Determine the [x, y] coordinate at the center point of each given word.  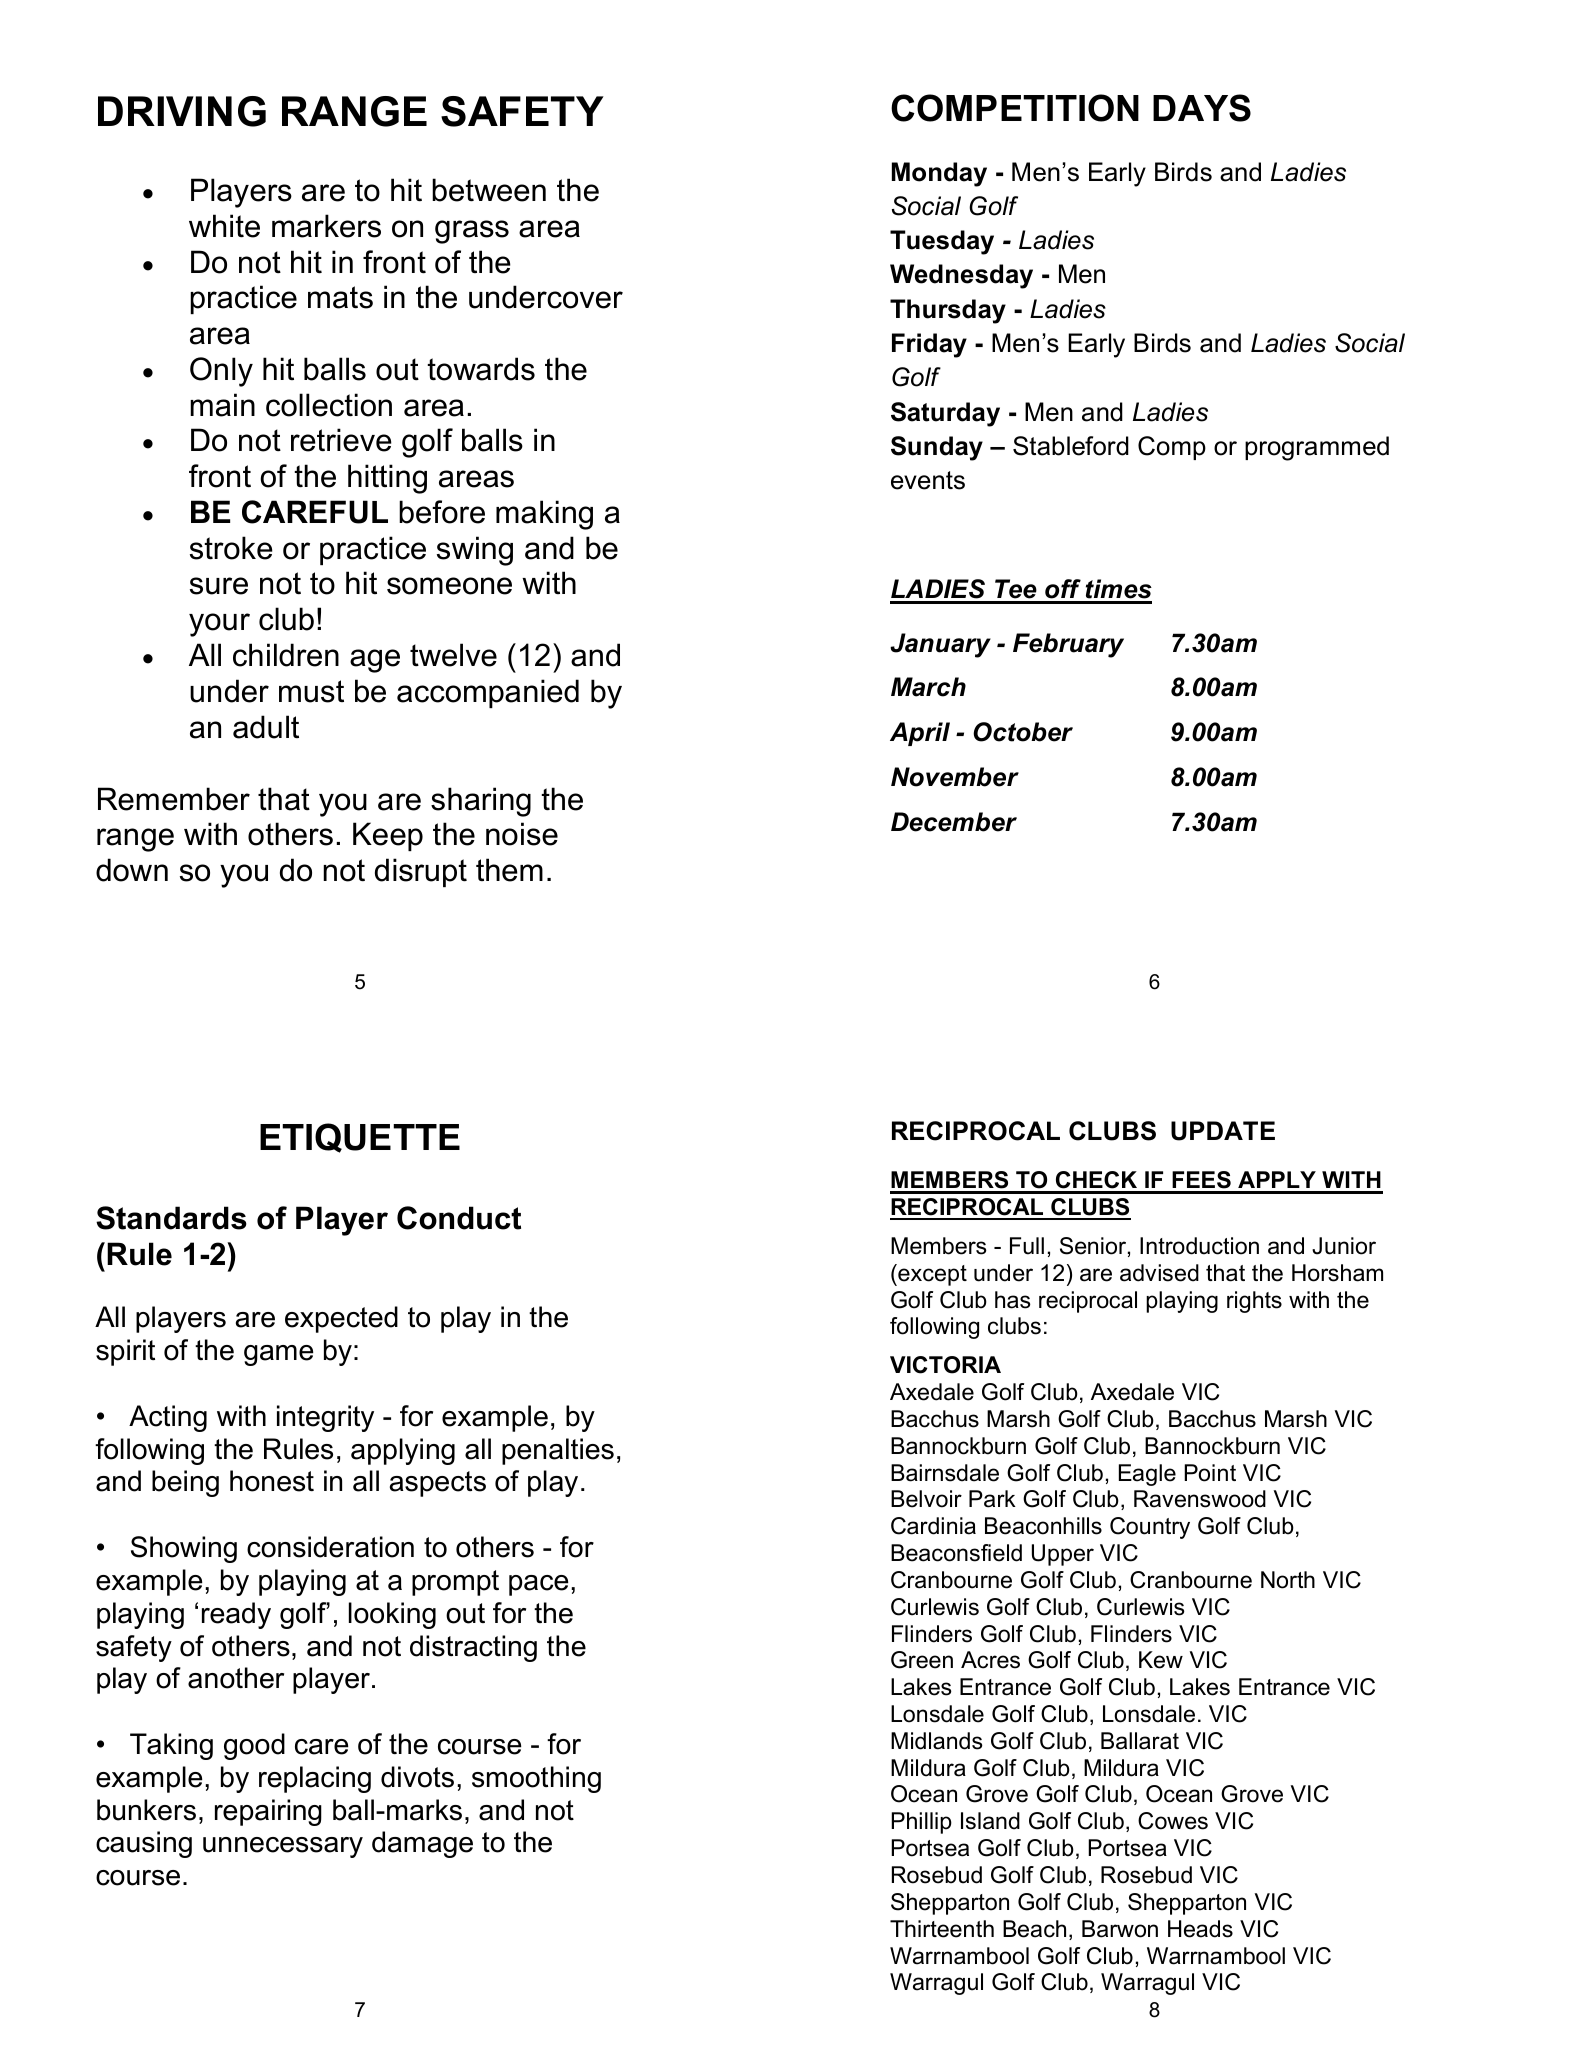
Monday [939, 174]
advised [1159, 1273]
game [278, 1355]
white [224, 226]
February [1068, 645]
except [931, 1275]
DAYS [1202, 108]
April [920, 734]
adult [266, 727]
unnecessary [283, 1847]
